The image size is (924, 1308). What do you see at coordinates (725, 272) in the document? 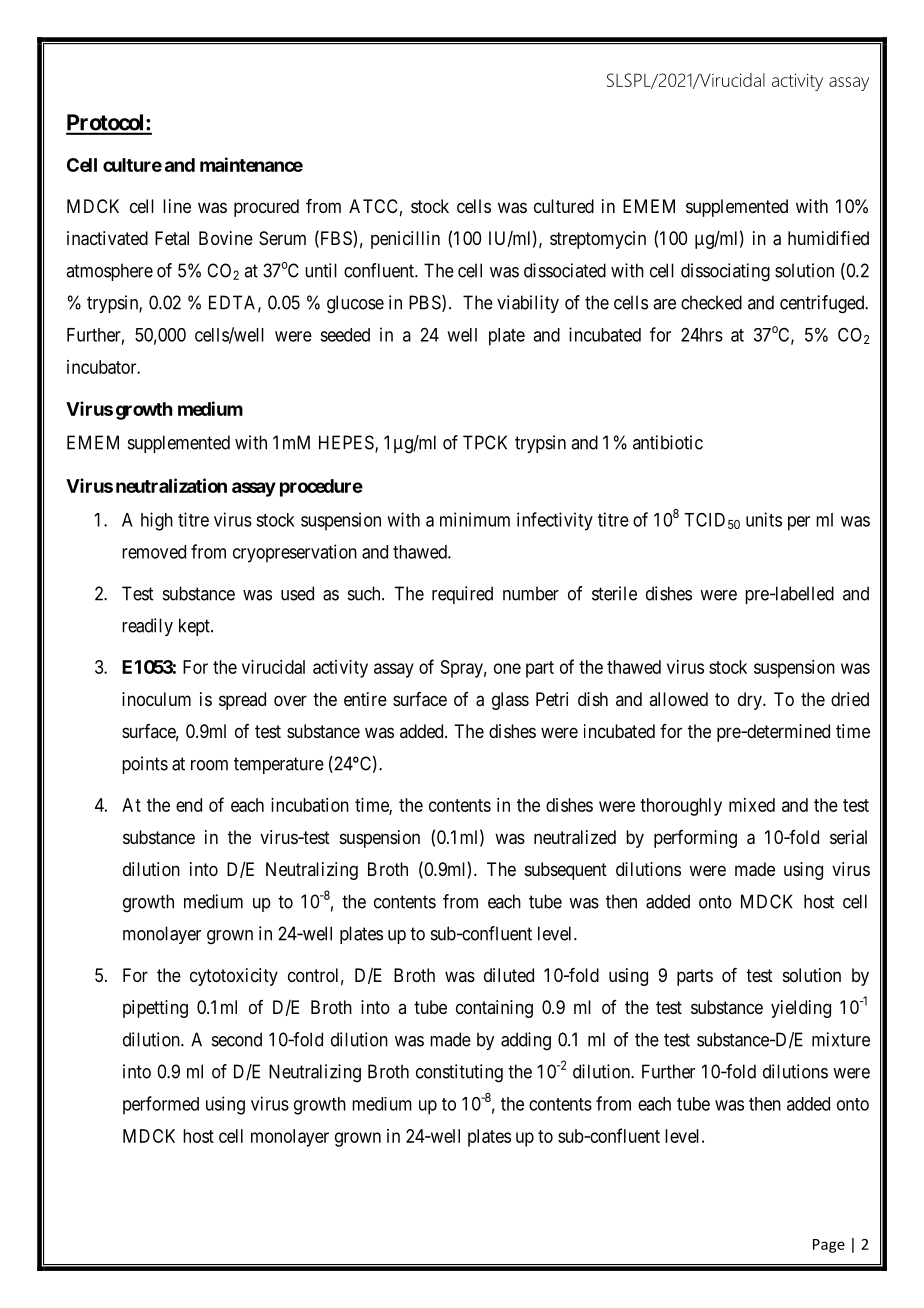
I see `dissociating` at bounding box center [725, 272].
